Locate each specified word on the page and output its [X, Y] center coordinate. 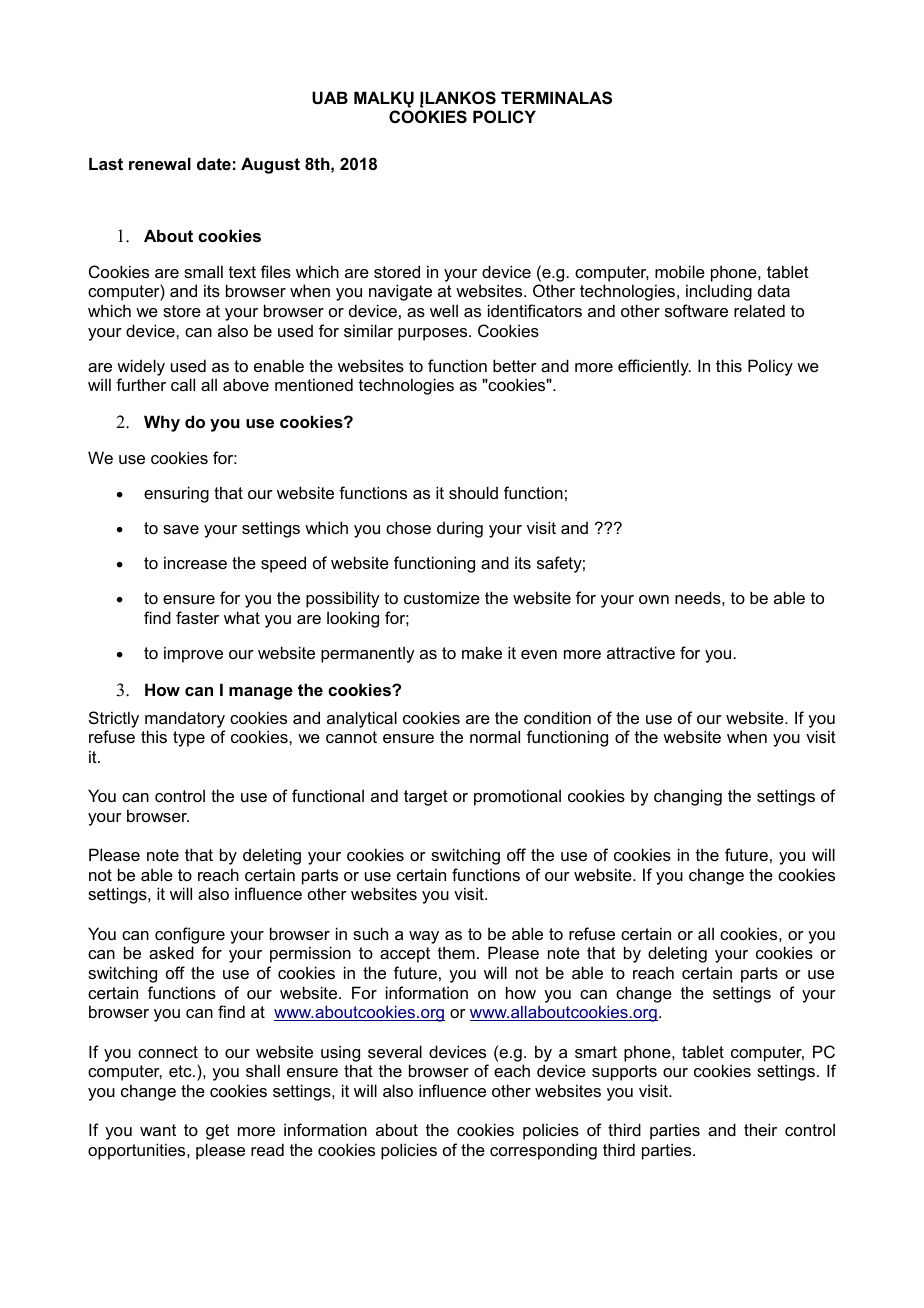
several [395, 1051]
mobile [680, 271]
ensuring [176, 494]
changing [688, 797]
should [473, 492]
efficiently [654, 367]
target [426, 798]
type [189, 739]
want [158, 1130]
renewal [160, 163]
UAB [330, 97]
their [760, 1129]
